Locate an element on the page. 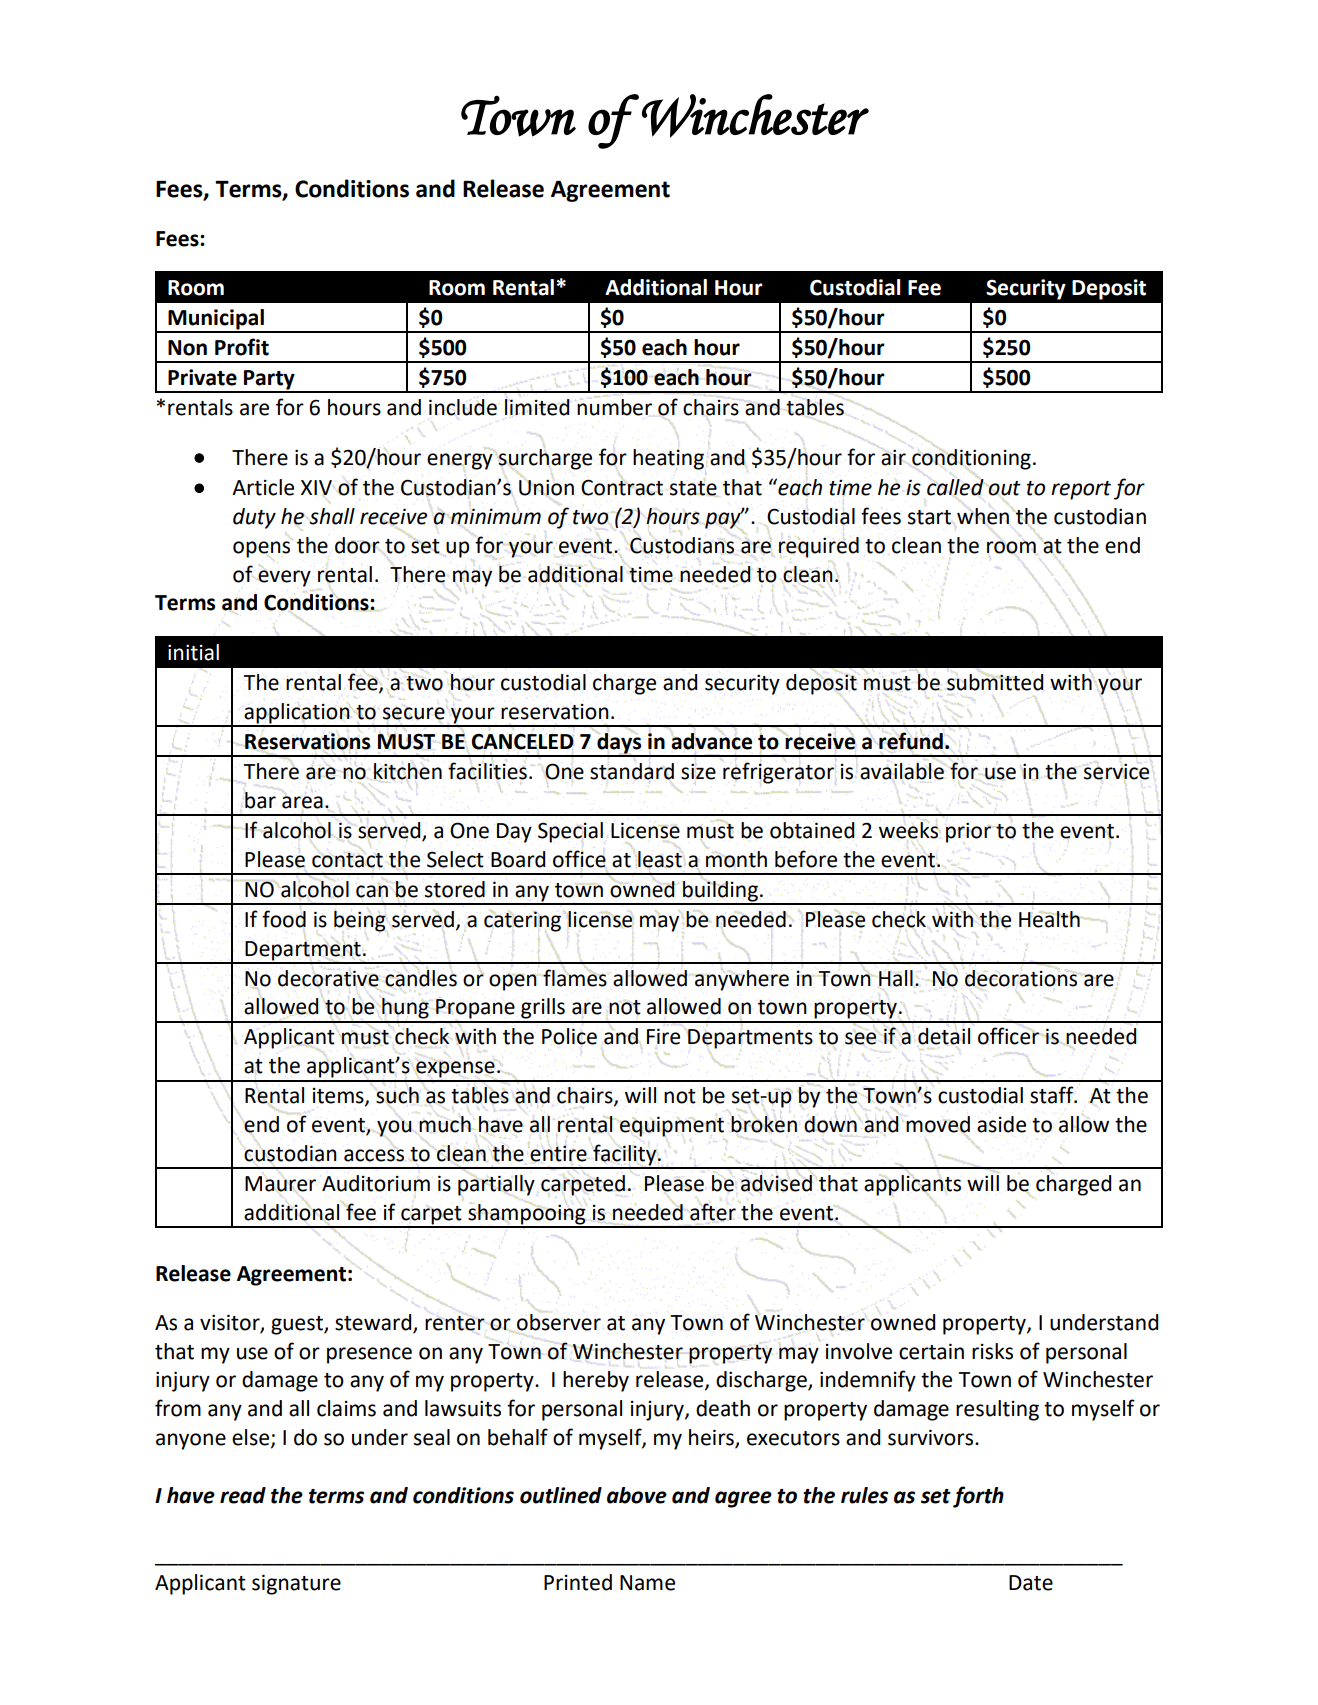 The height and width of the image is (1705, 1318). food is located at coordinates (284, 919).
